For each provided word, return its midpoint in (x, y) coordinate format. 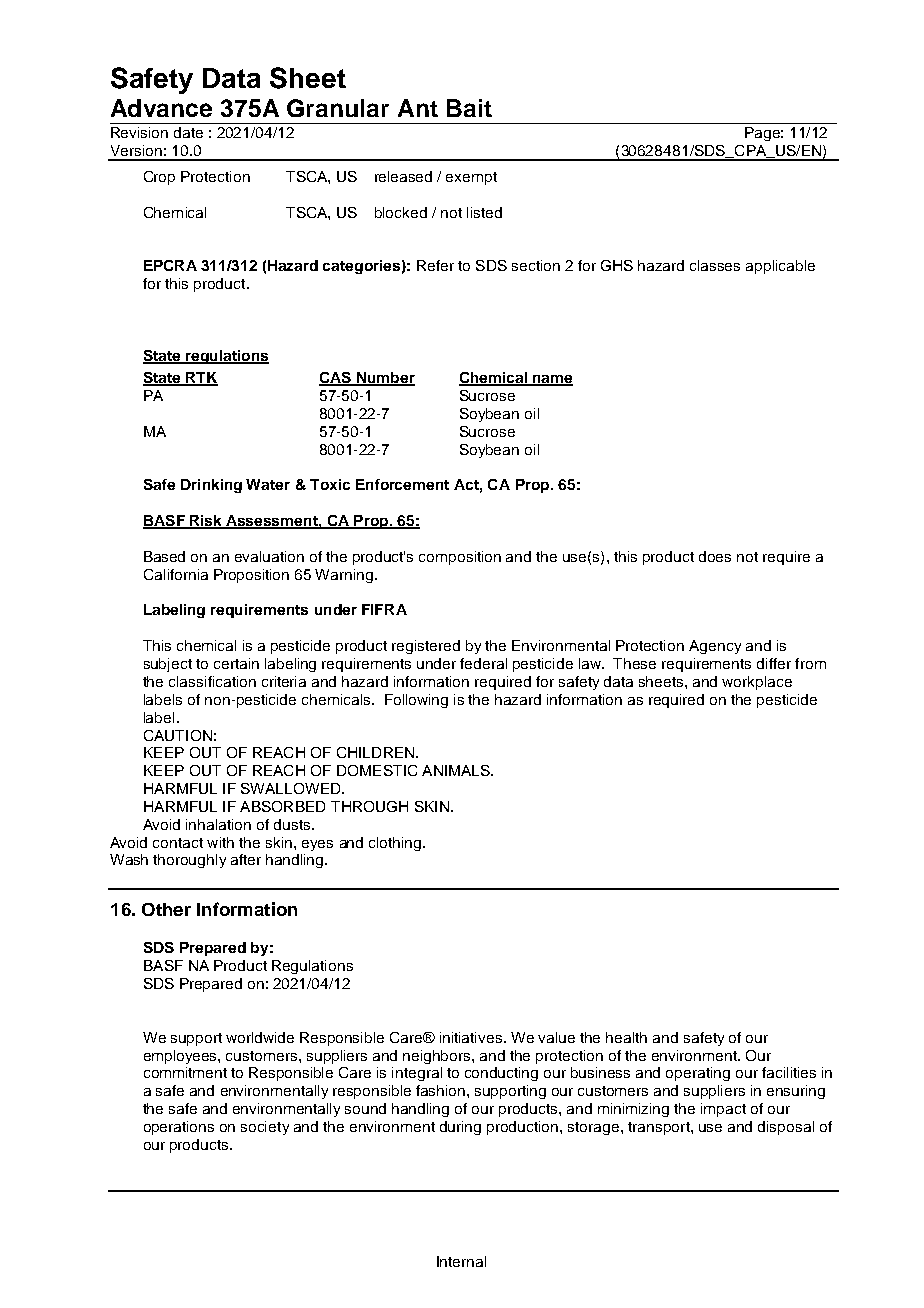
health (626, 1037)
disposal (786, 1128)
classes (715, 265)
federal (483, 663)
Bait (469, 108)
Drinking (211, 486)
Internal (461, 1261)
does (715, 556)
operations (179, 1128)
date (188, 132)
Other (166, 909)
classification (212, 681)
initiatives (472, 1037)
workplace (757, 683)
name (552, 380)
